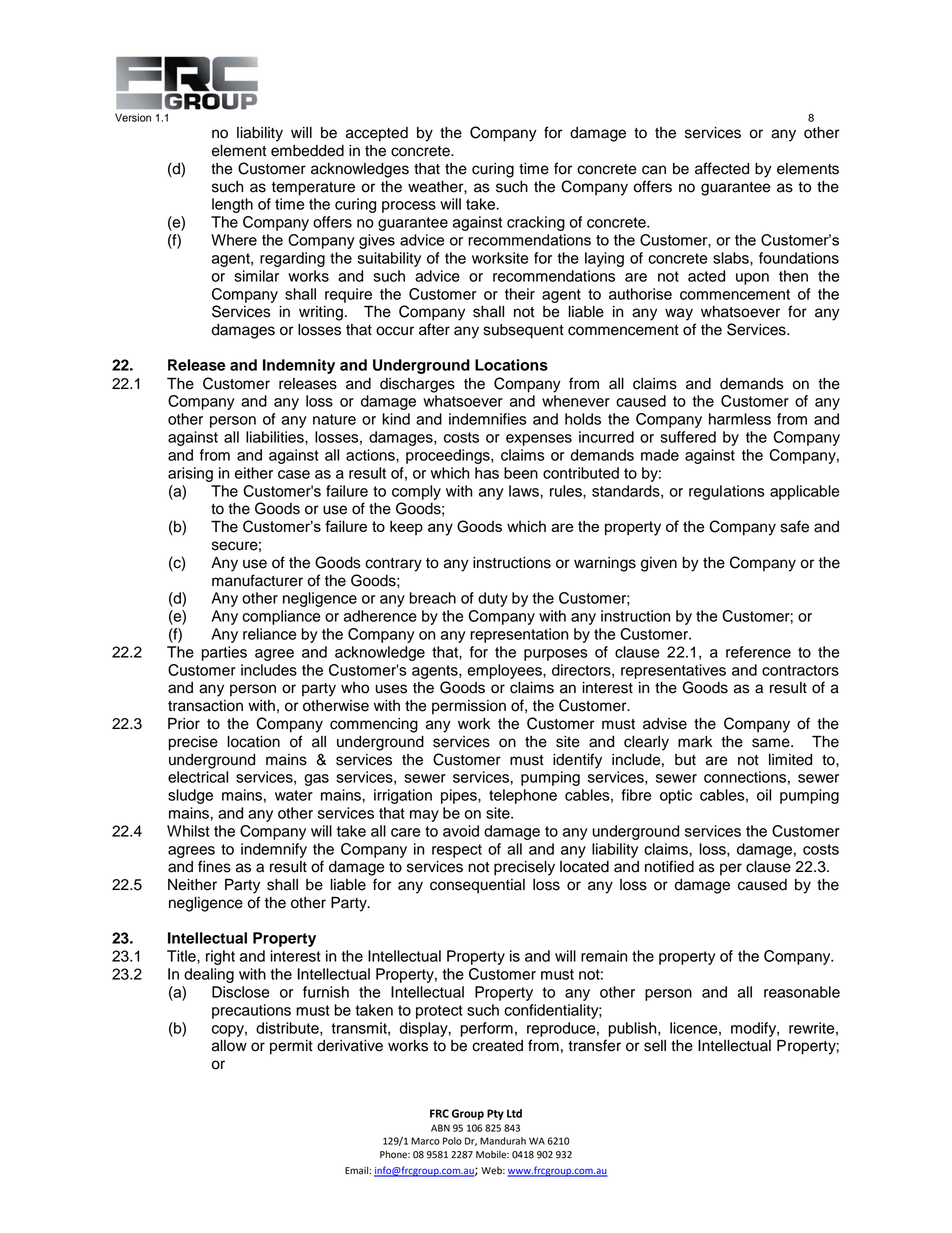 This screenshot has height=1233, width=952. What do you see at coordinates (740, 419) in the screenshot?
I see `harmless` at bounding box center [740, 419].
